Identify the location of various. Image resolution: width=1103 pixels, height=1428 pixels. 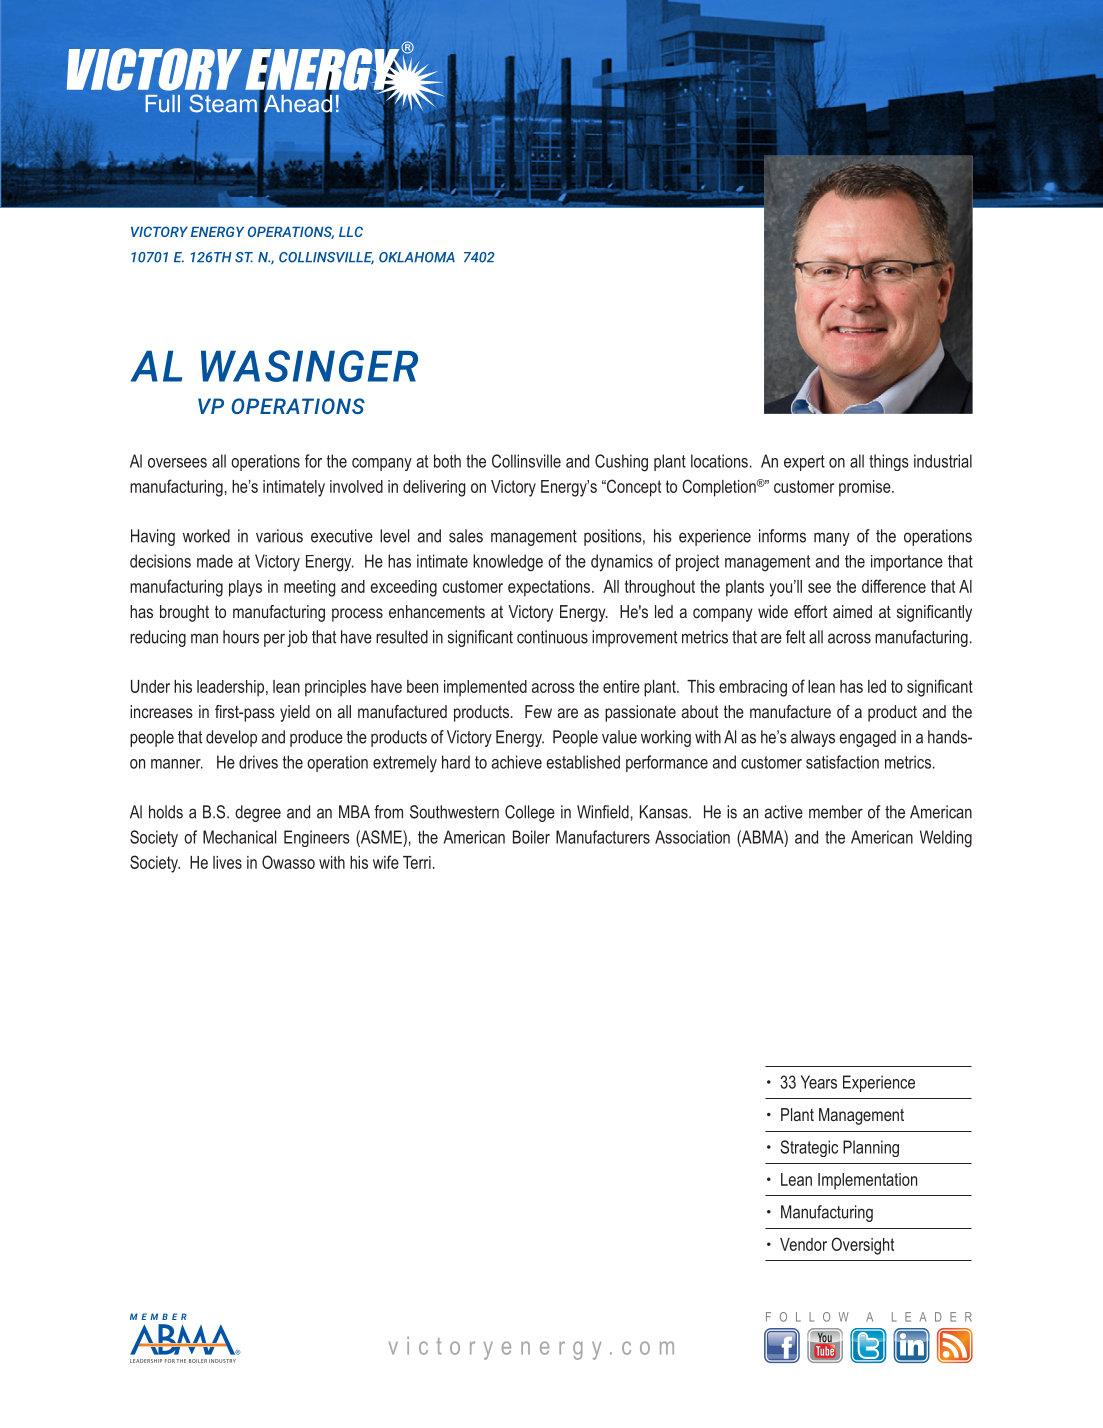
(279, 536).
